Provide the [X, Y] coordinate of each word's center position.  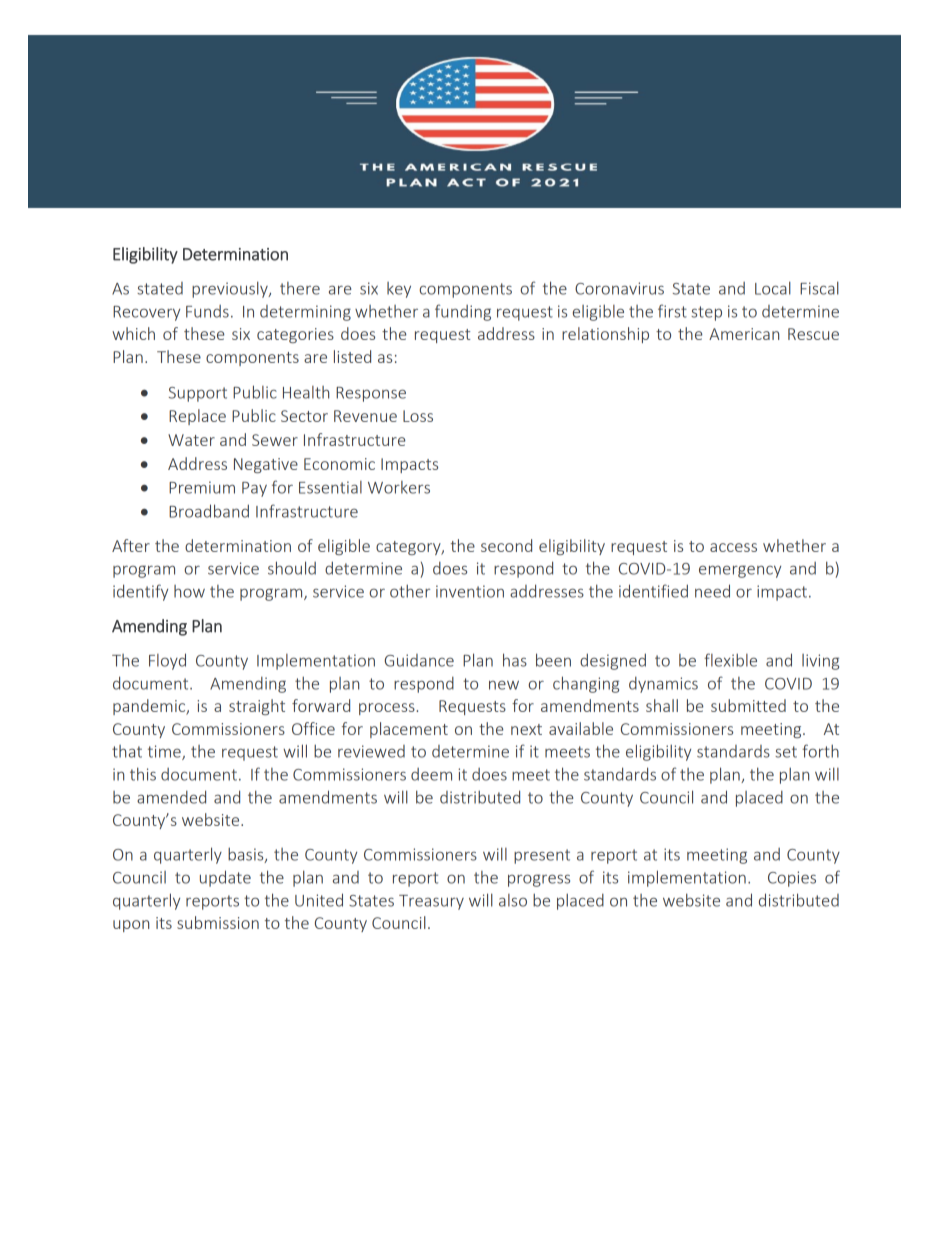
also [513, 900]
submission [218, 922]
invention [470, 591]
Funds [207, 311]
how [189, 591]
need [712, 591]
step [706, 313]
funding [463, 312]
